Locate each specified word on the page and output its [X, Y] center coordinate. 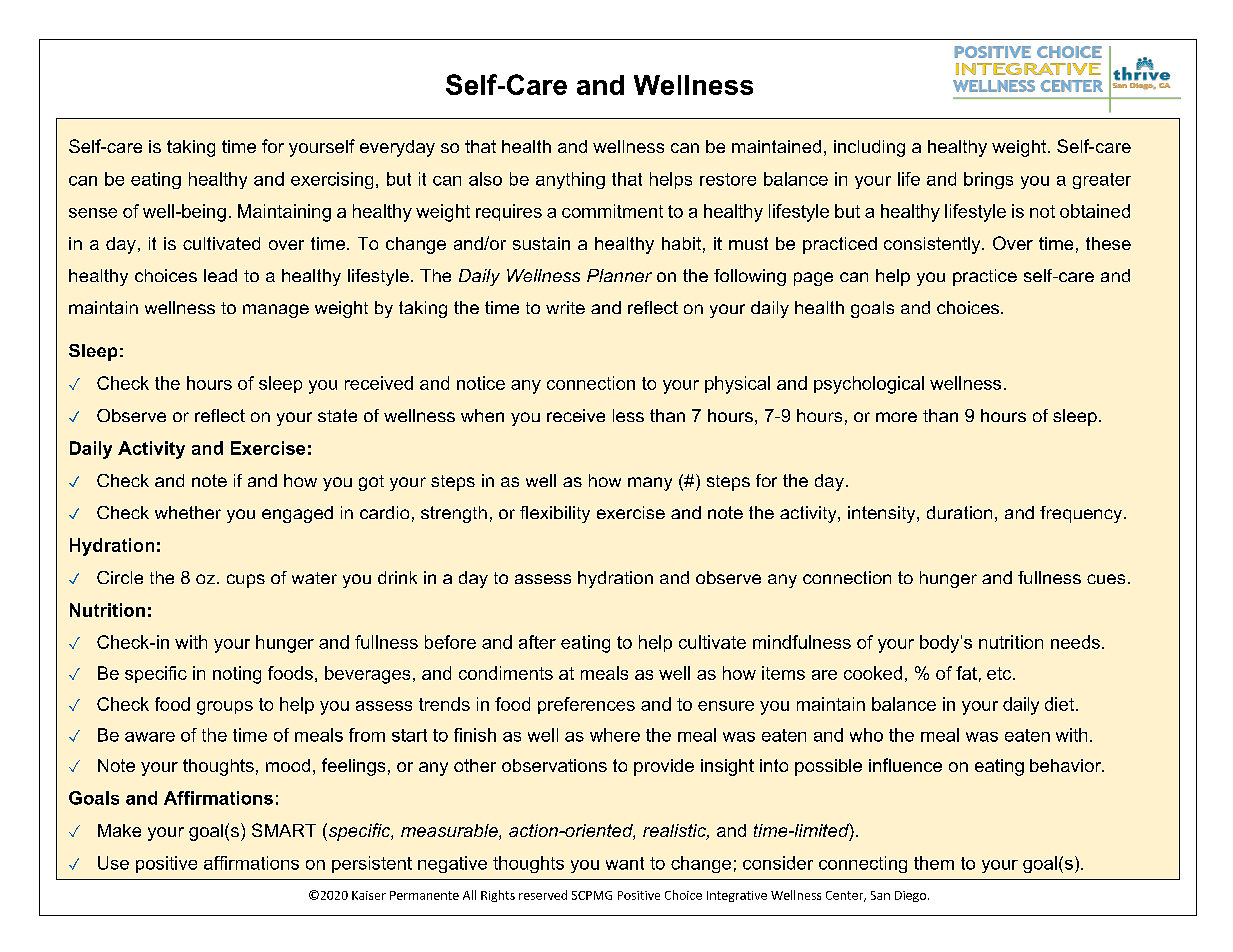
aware [150, 737]
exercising [332, 180]
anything [570, 180]
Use [113, 863]
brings [988, 180]
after [537, 642]
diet [1059, 704]
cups [246, 581]
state [337, 415]
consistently [933, 245]
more [896, 417]
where [615, 735]
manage [276, 311]
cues [1106, 579]
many [650, 484]
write [565, 307]
